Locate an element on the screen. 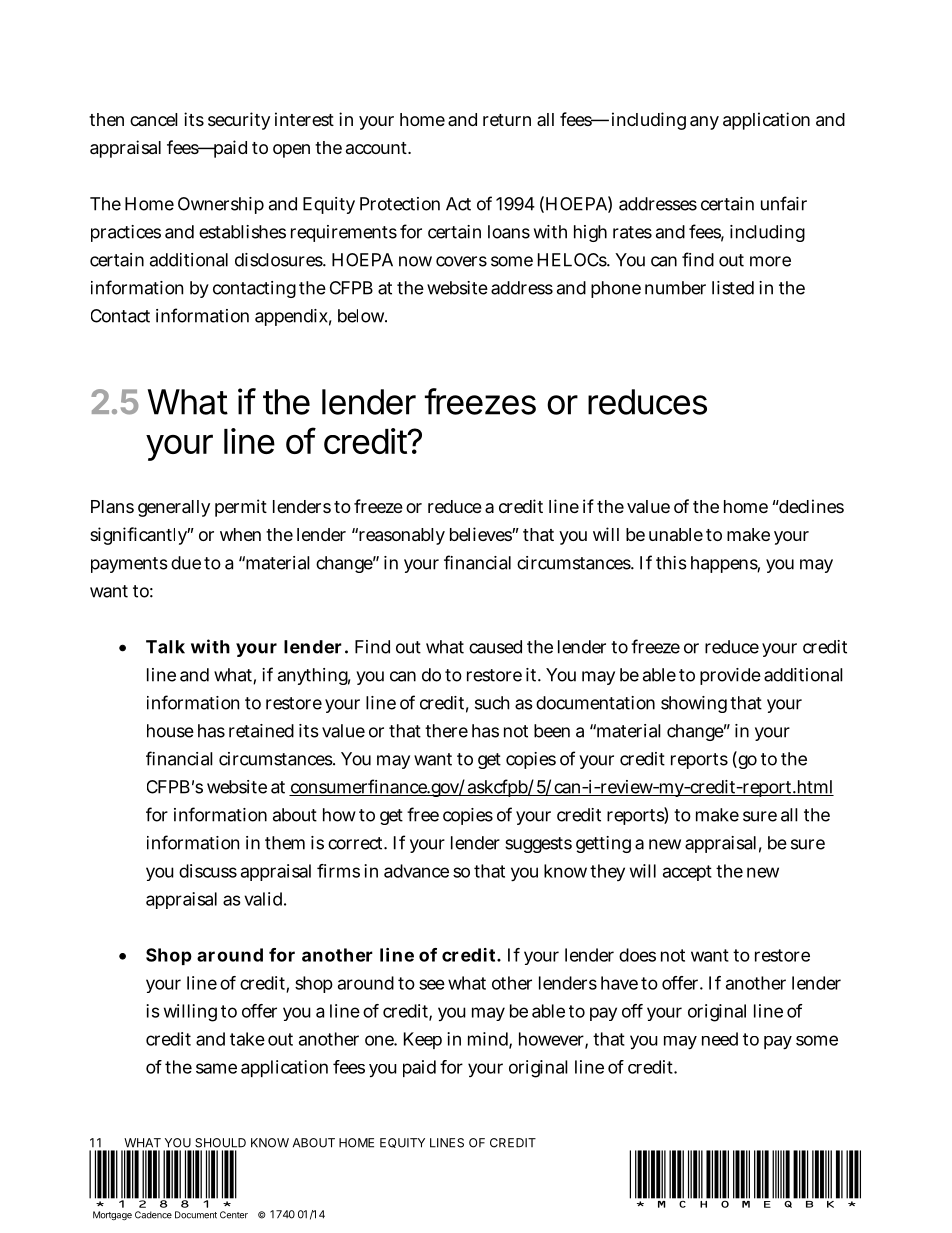 The height and width of the screenshot is (1233, 952). caused is located at coordinates (495, 647).
